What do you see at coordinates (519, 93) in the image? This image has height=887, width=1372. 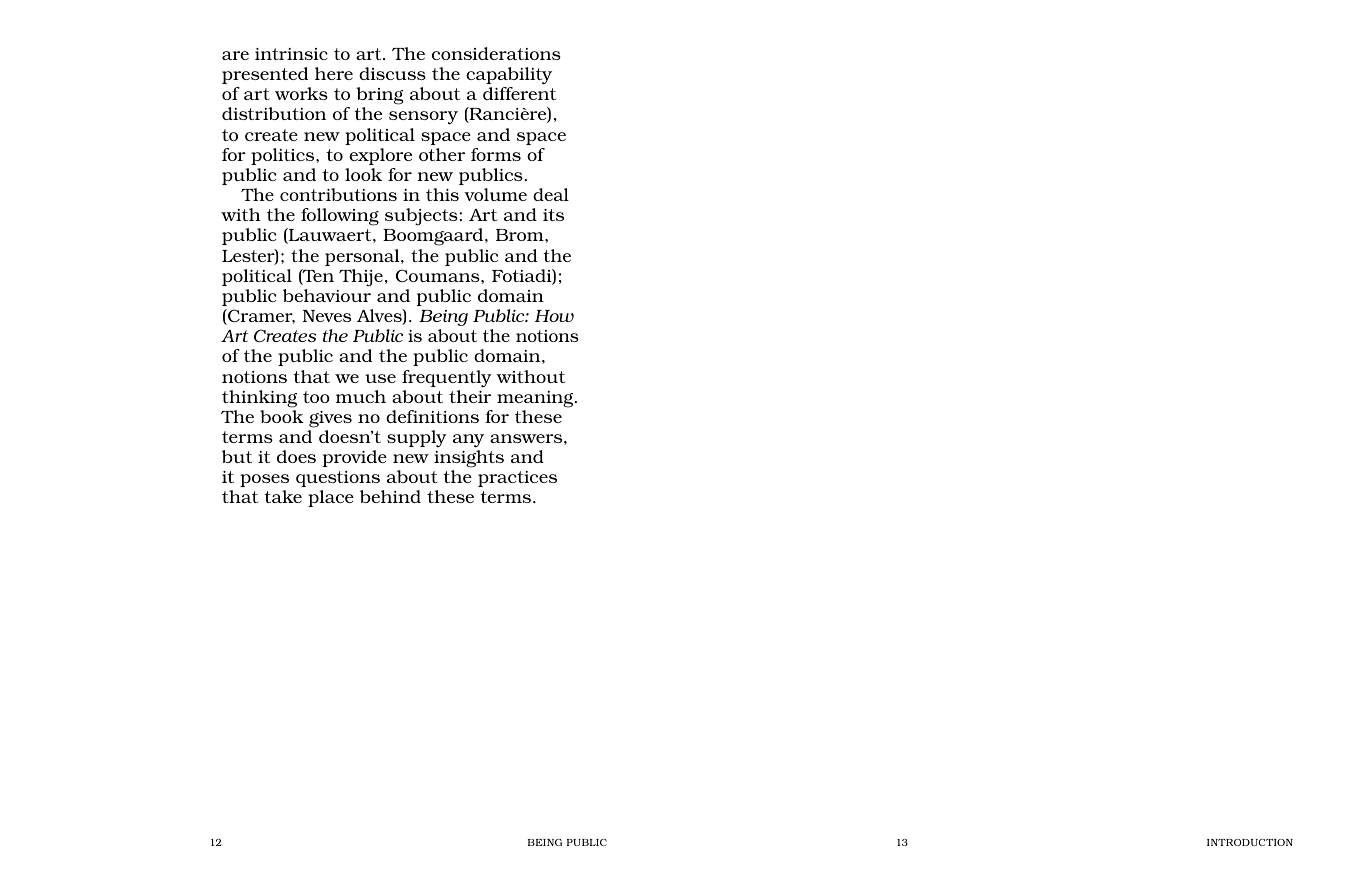 I see `different` at bounding box center [519, 93].
